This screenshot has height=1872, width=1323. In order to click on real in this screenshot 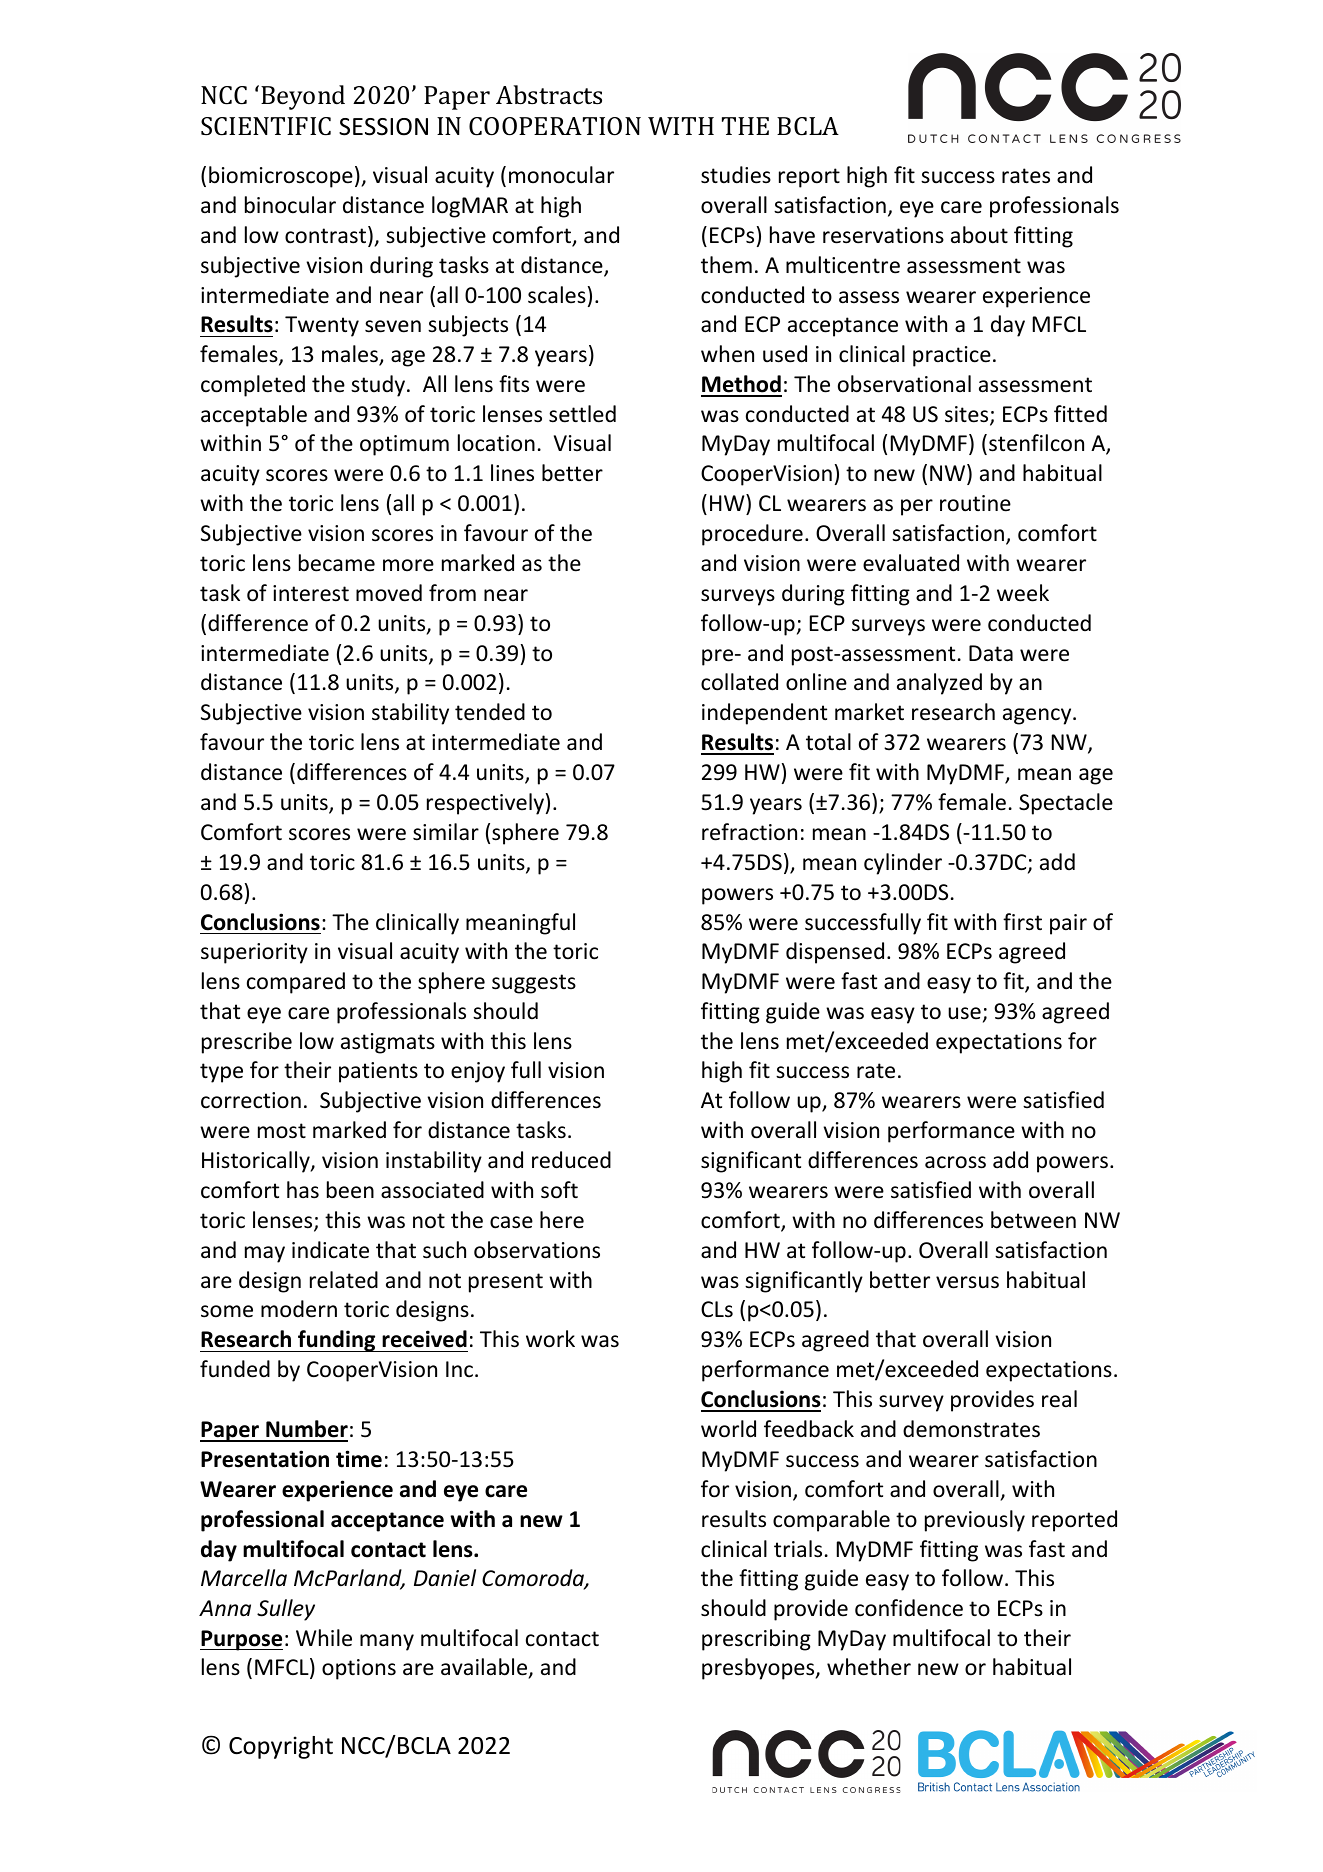, I will do `click(1059, 1399)`.
